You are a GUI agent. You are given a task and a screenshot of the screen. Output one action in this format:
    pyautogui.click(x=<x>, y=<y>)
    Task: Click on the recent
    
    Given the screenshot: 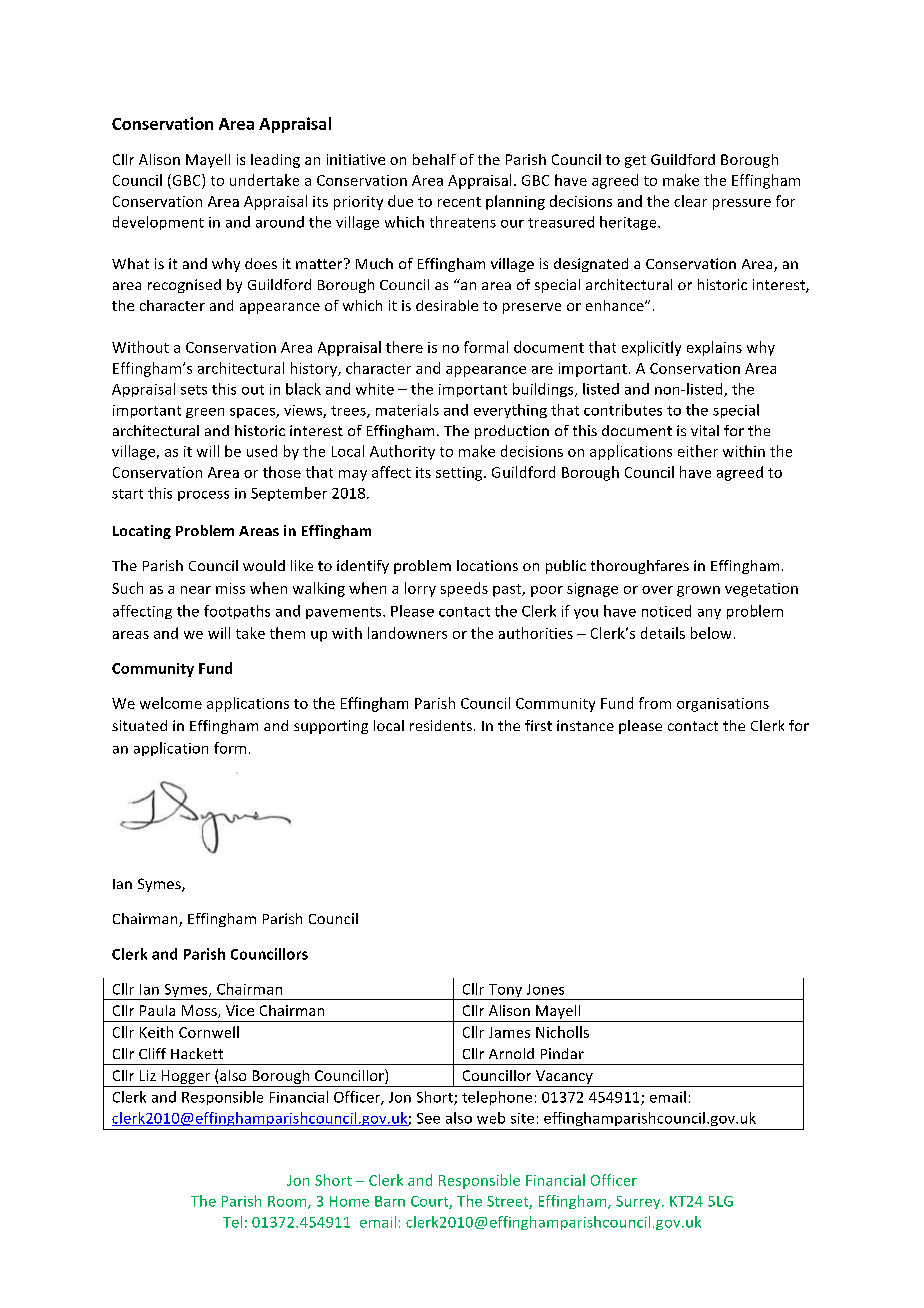 What is the action you would take?
    pyautogui.click(x=459, y=202)
